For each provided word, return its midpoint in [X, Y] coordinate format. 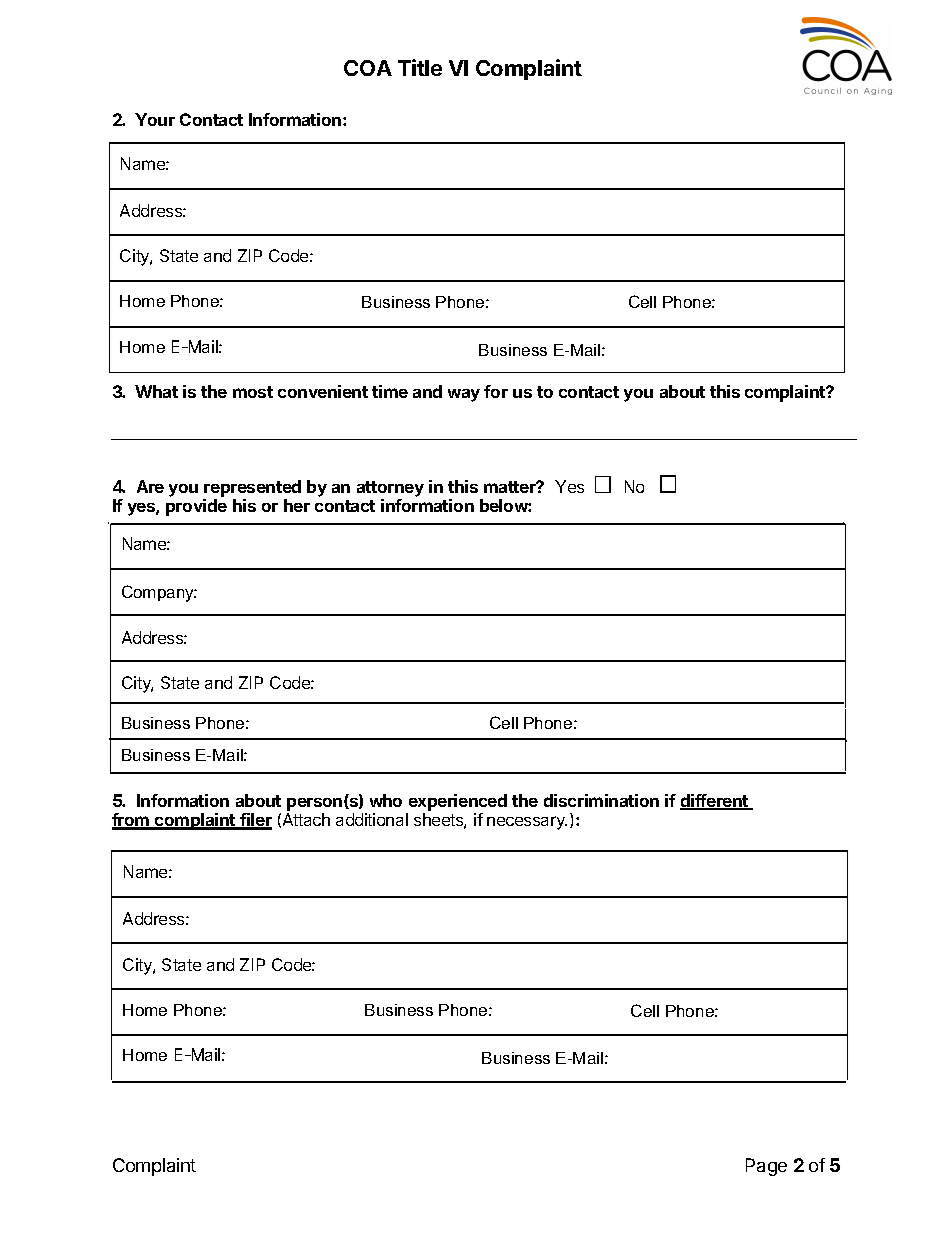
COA [368, 68]
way [464, 395]
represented [252, 488]
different [715, 802]
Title [420, 67]
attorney [390, 489]
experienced [458, 802]
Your [155, 119]
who [386, 800]
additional [372, 819]
